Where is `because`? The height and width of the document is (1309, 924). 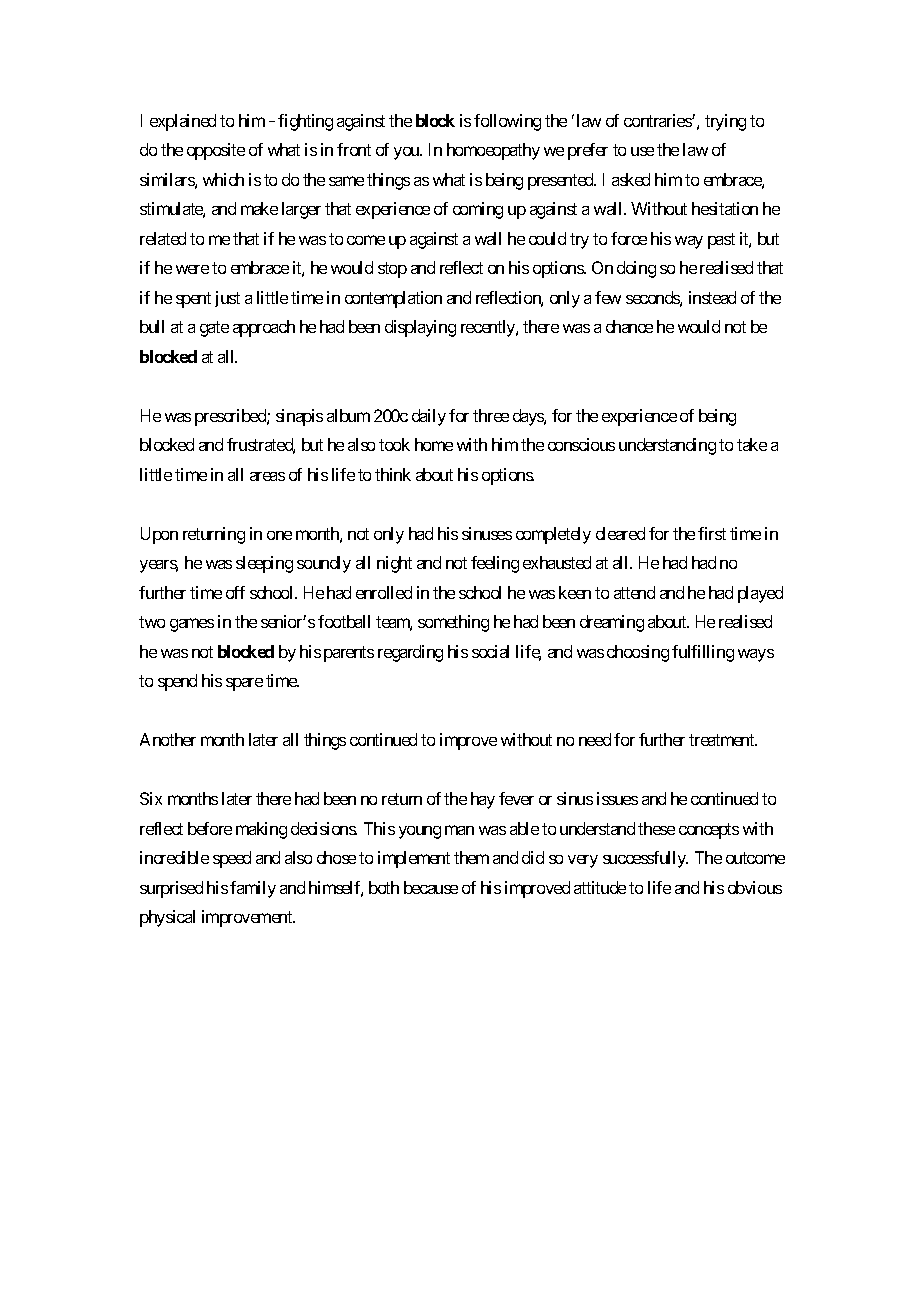 because is located at coordinates (431, 887).
